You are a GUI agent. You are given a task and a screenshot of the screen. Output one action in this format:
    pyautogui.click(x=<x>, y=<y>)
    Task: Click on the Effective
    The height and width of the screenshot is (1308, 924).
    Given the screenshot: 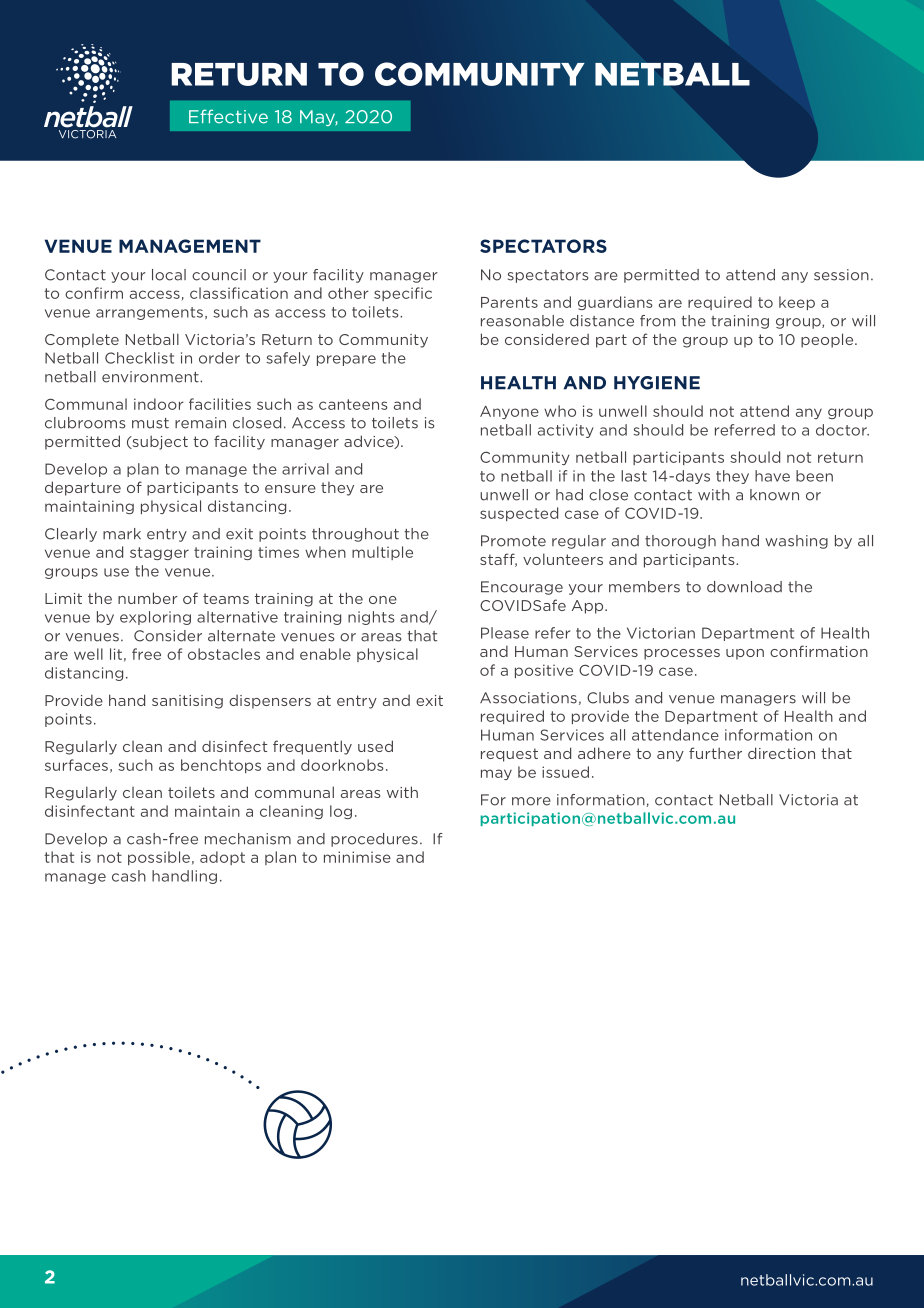 What is the action you would take?
    pyautogui.click(x=228, y=116)
